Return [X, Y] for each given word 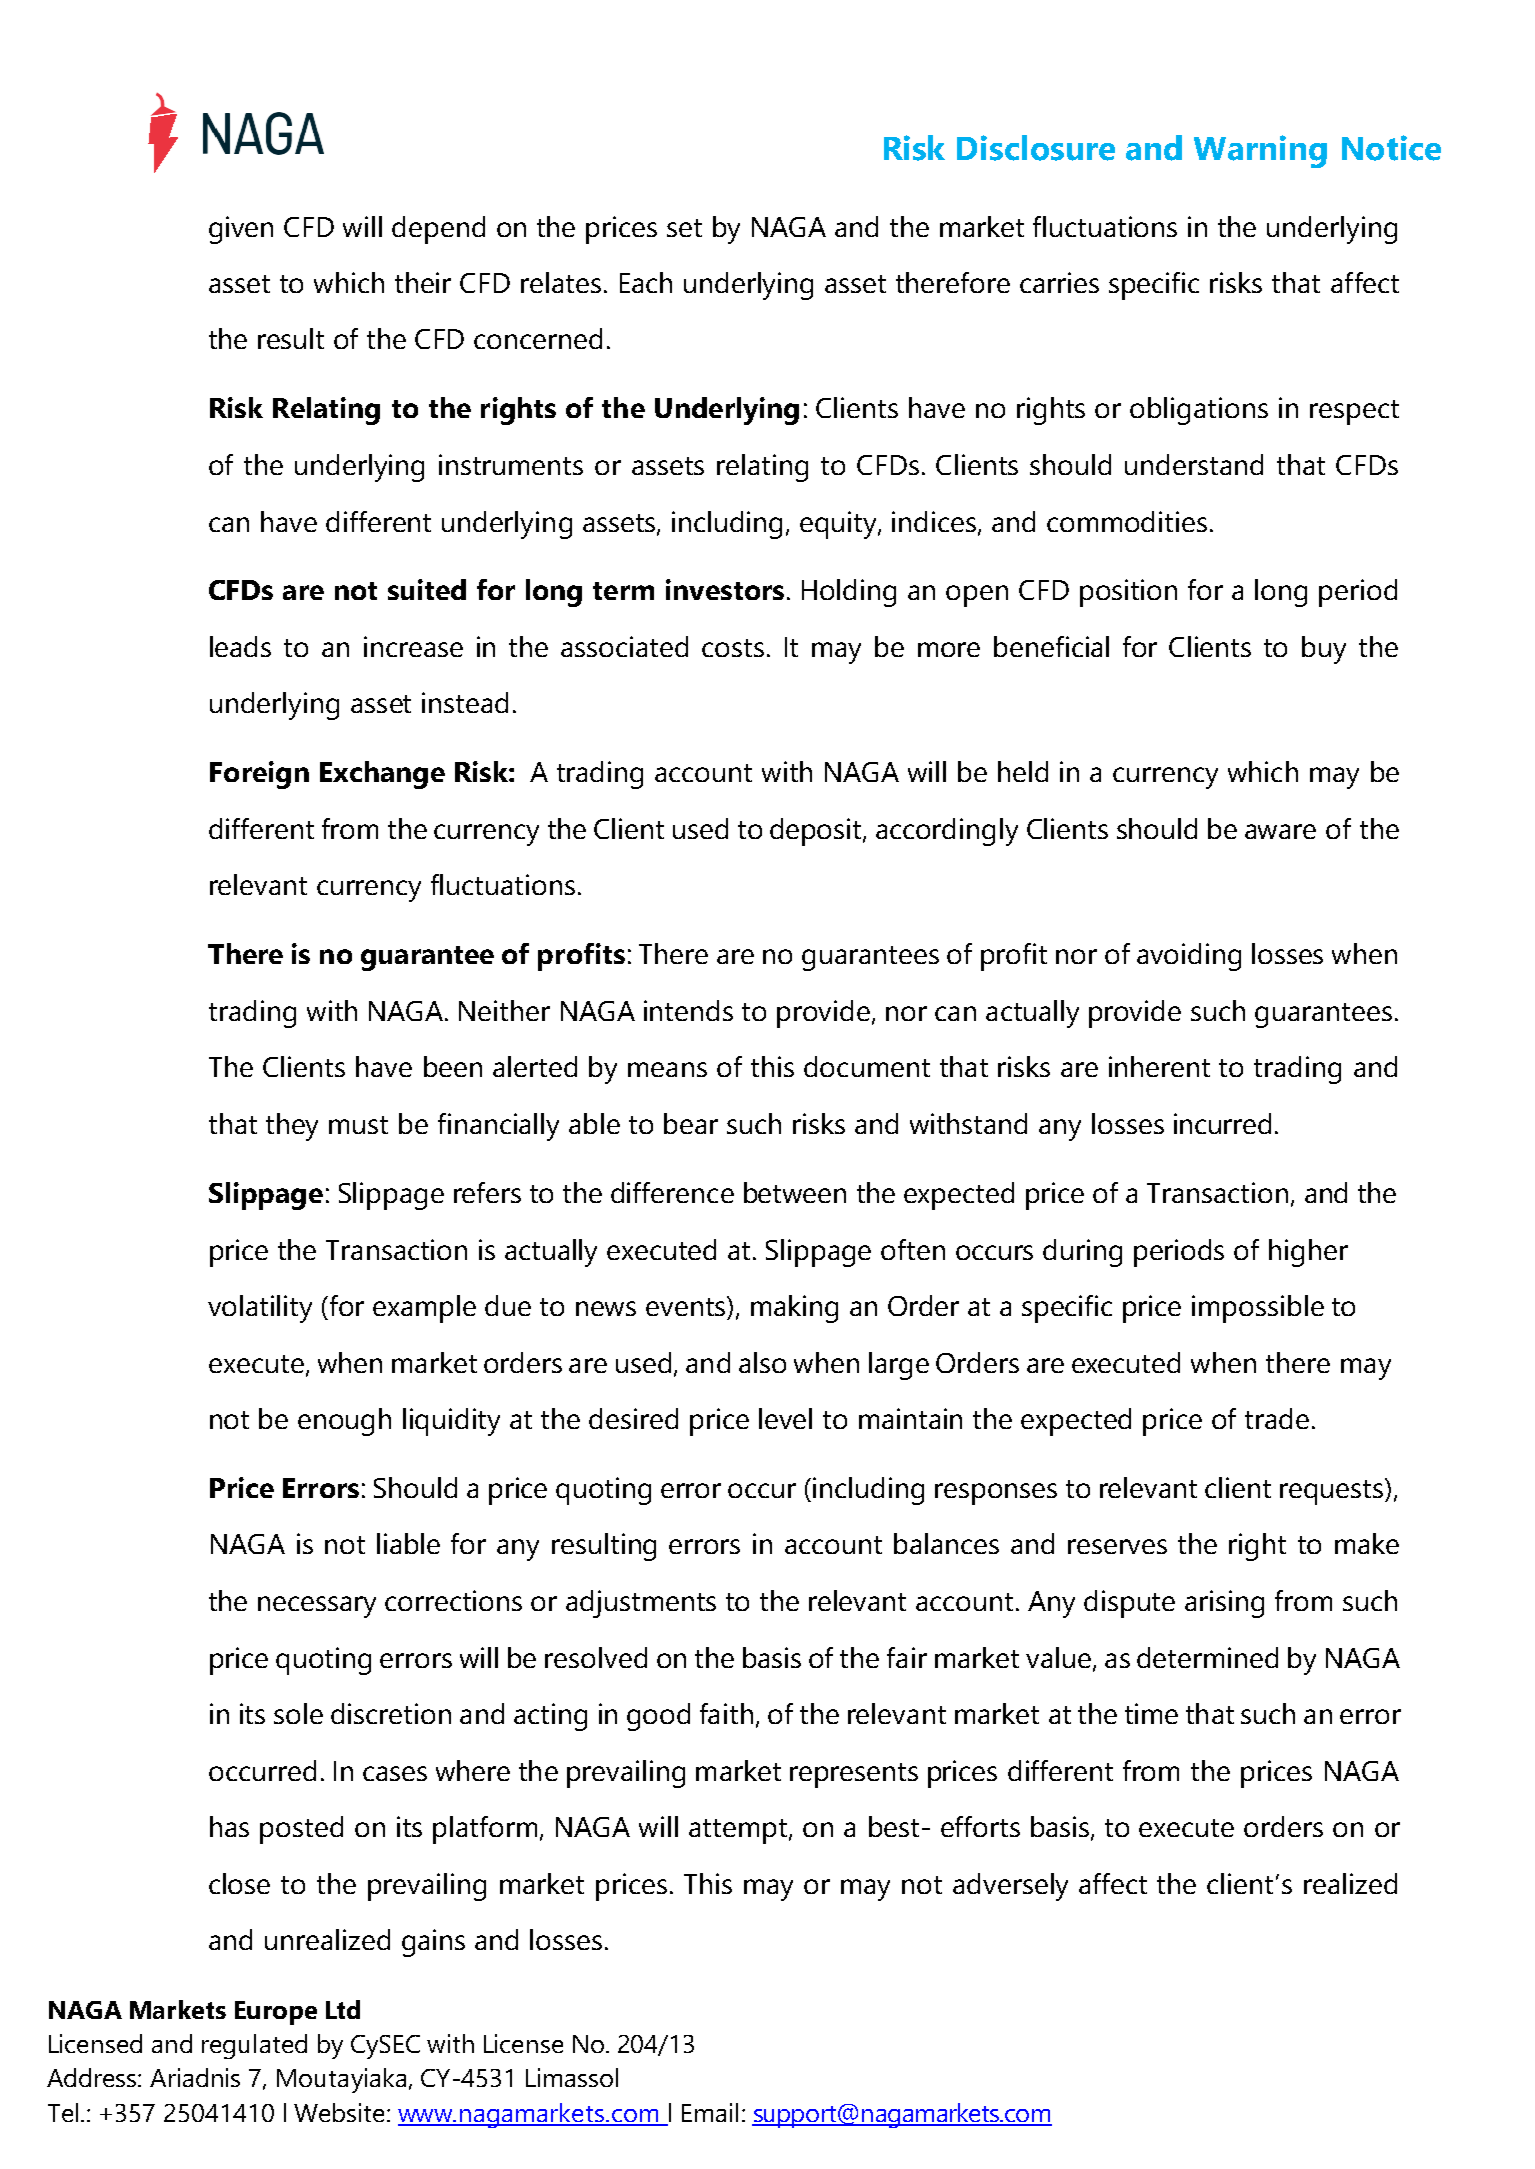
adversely [1010, 1887]
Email [710, 2112]
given [241, 230]
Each [646, 282]
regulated [254, 2046]
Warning [1260, 151]
